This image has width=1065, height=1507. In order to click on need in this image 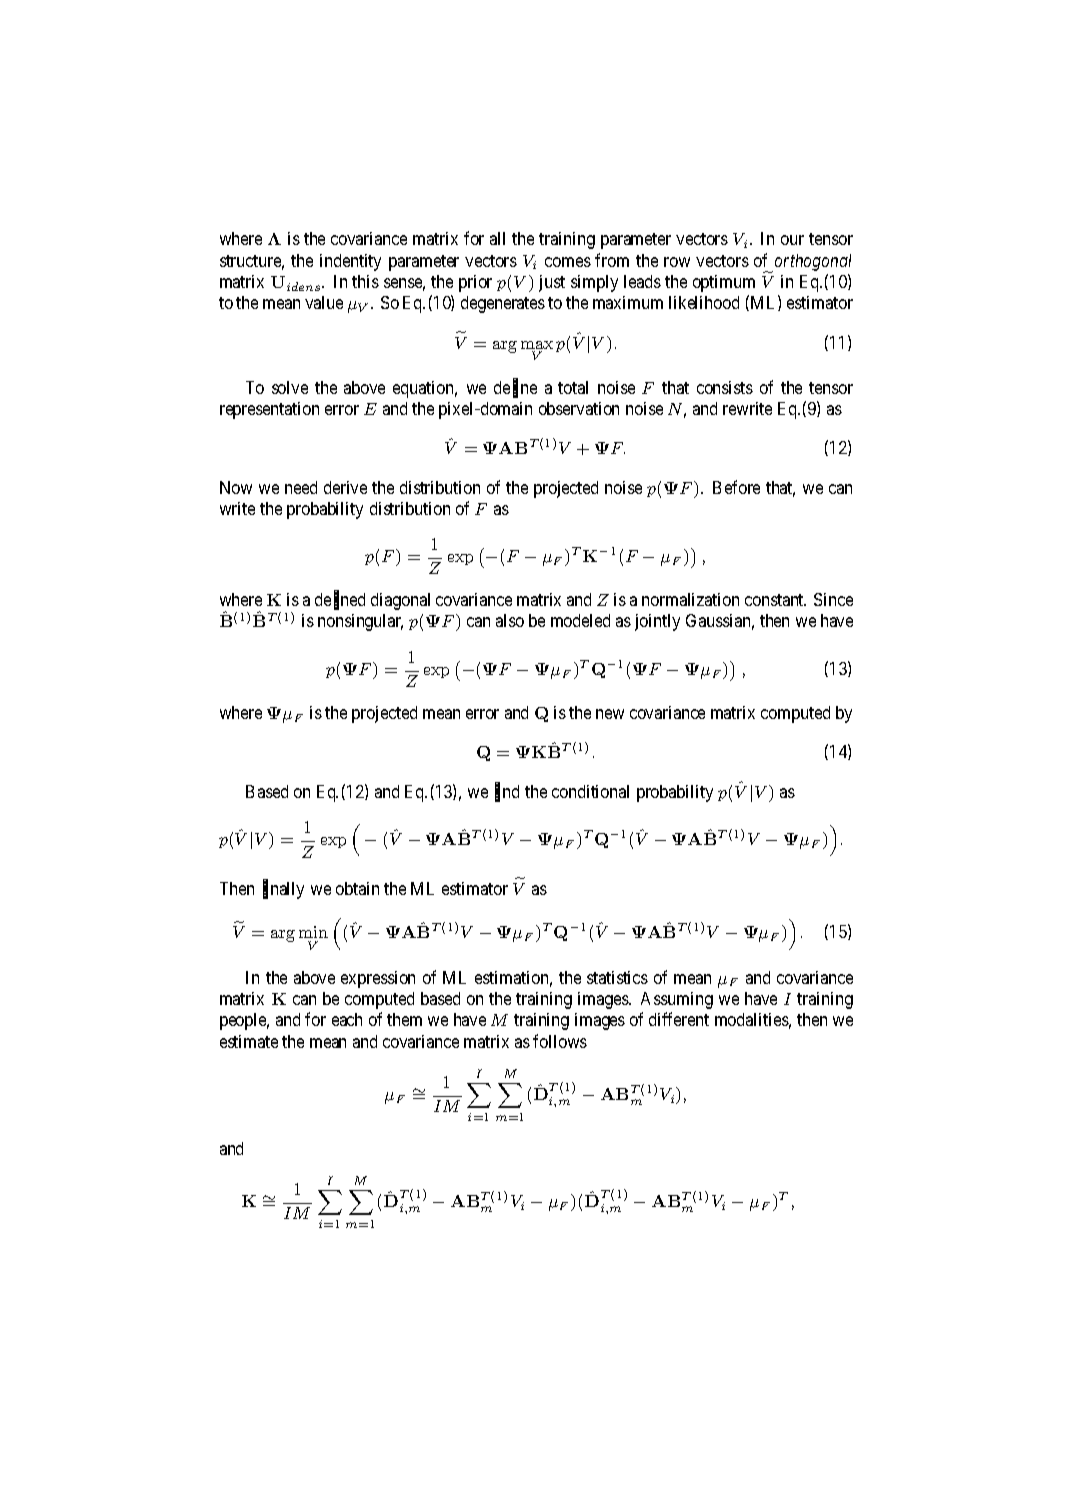, I will do `click(301, 487)`.
